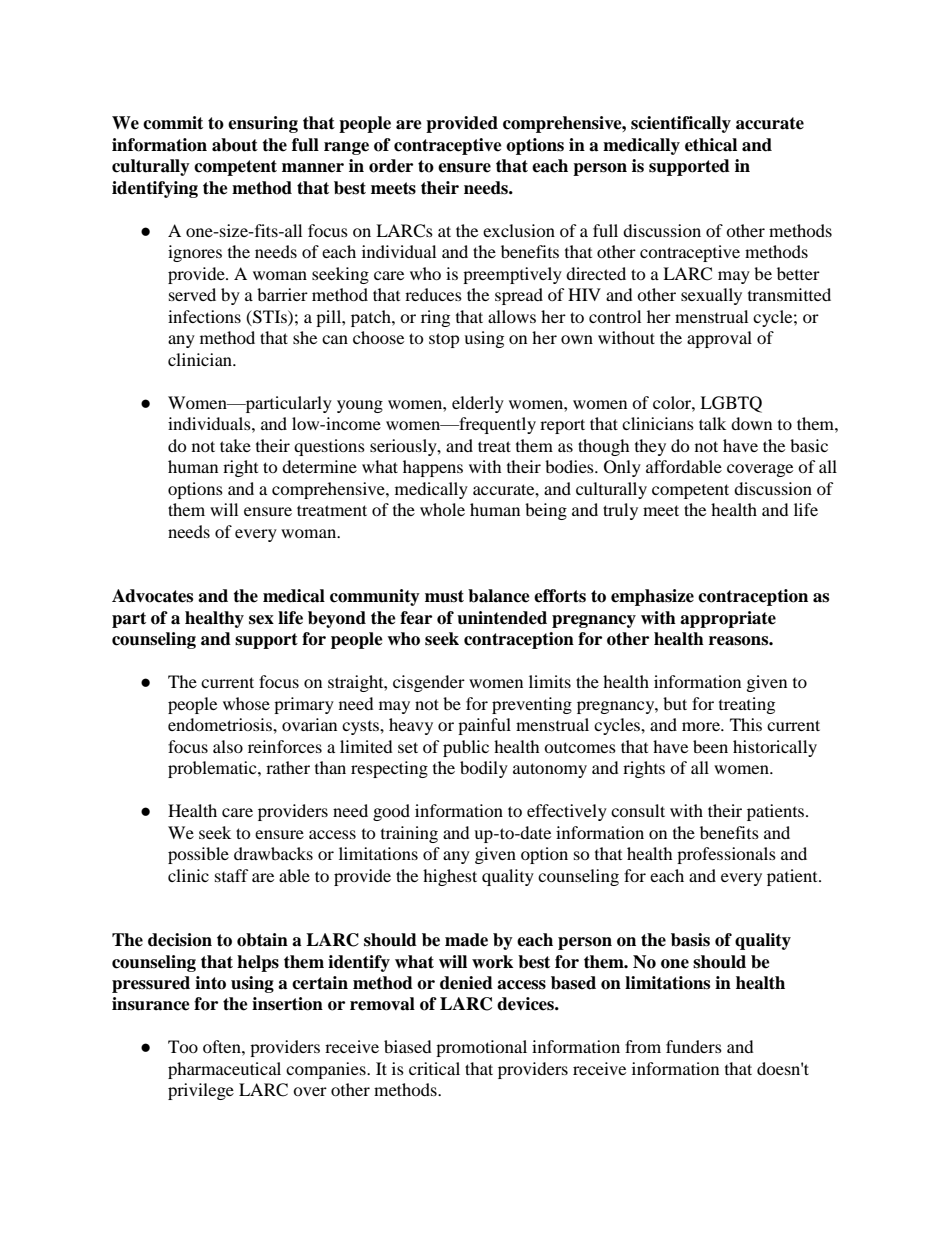  What do you see at coordinates (391, 166) in the screenshot?
I see `order` at bounding box center [391, 166].
